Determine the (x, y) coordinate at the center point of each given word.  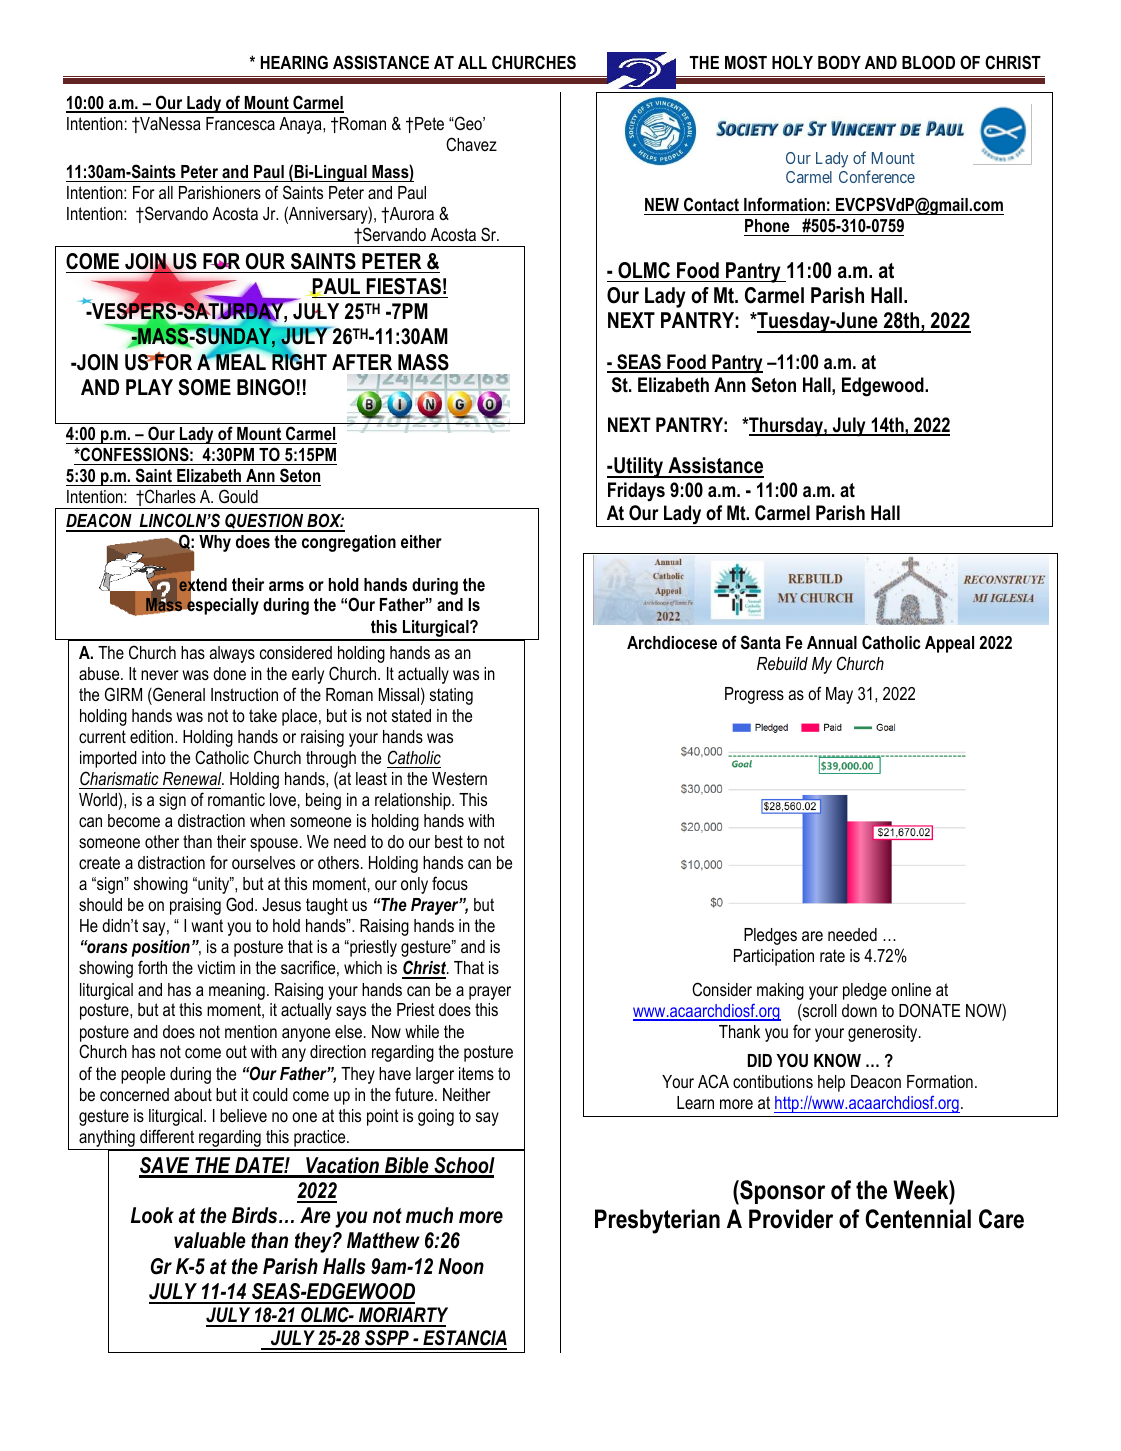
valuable (210, 1240)
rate (832, 955)
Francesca (240, 123)
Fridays (636, 492)
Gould (238, 496)
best (449, 841)
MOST (746, 62)
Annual (832, 642)
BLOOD (928, 62)
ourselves (263, 862)
